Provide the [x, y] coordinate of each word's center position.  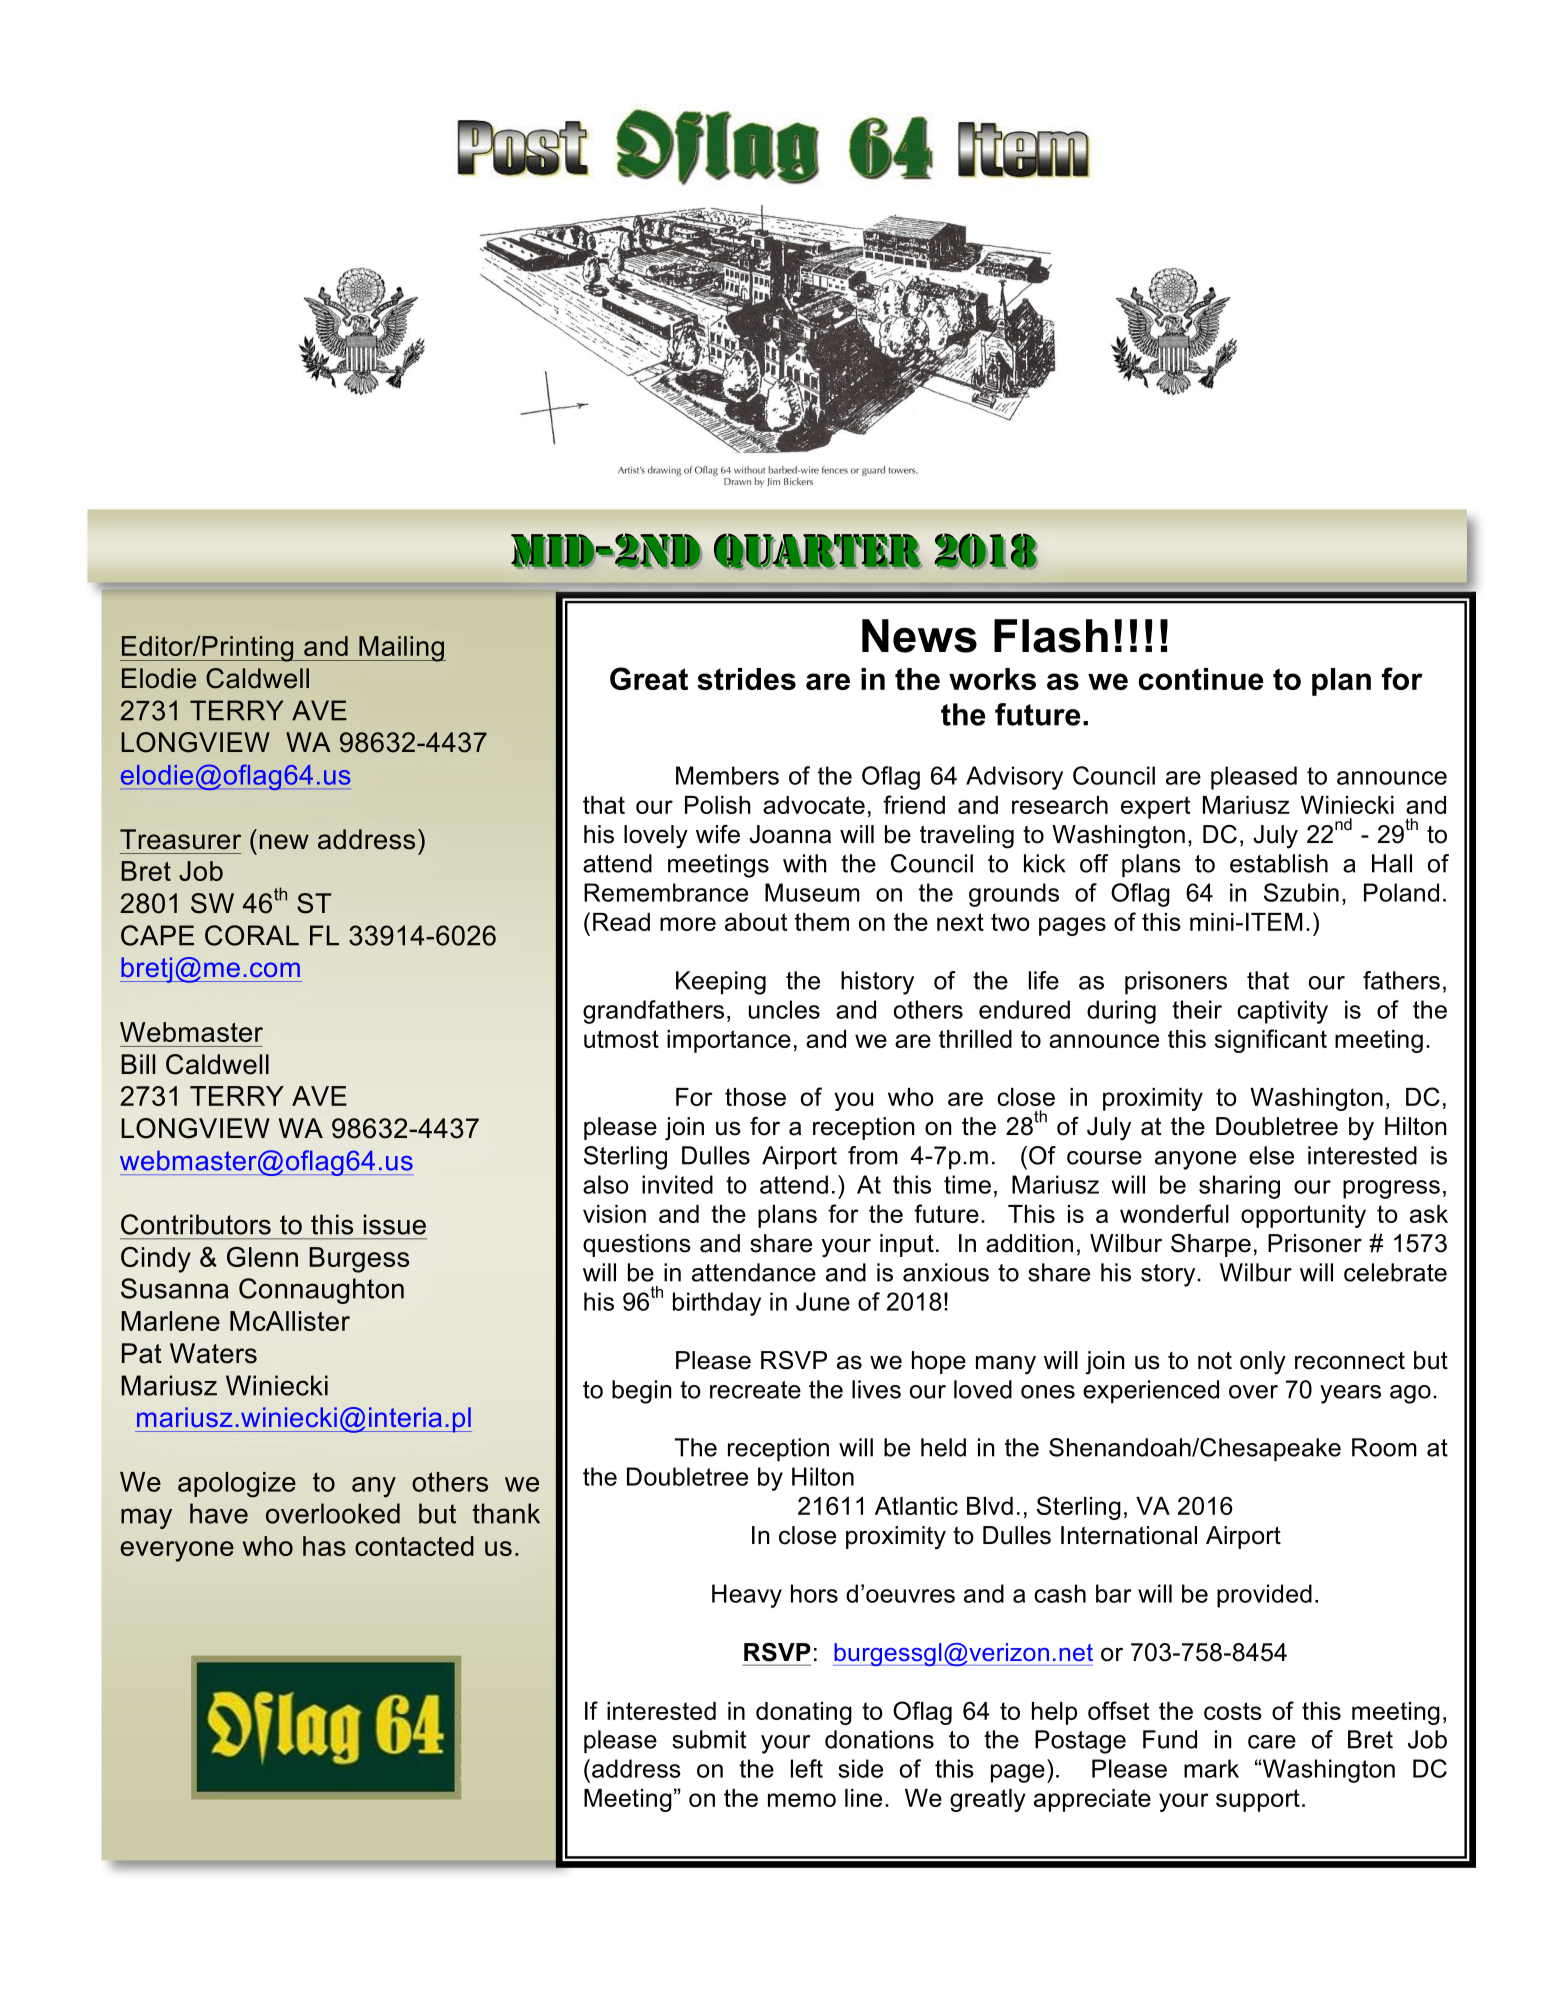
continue [1201, 679]
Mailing [401, 649]
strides [746, 679]
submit [709, 1739]
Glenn [262, 1257]
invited [677, 1184]
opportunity [1303, 1216]
